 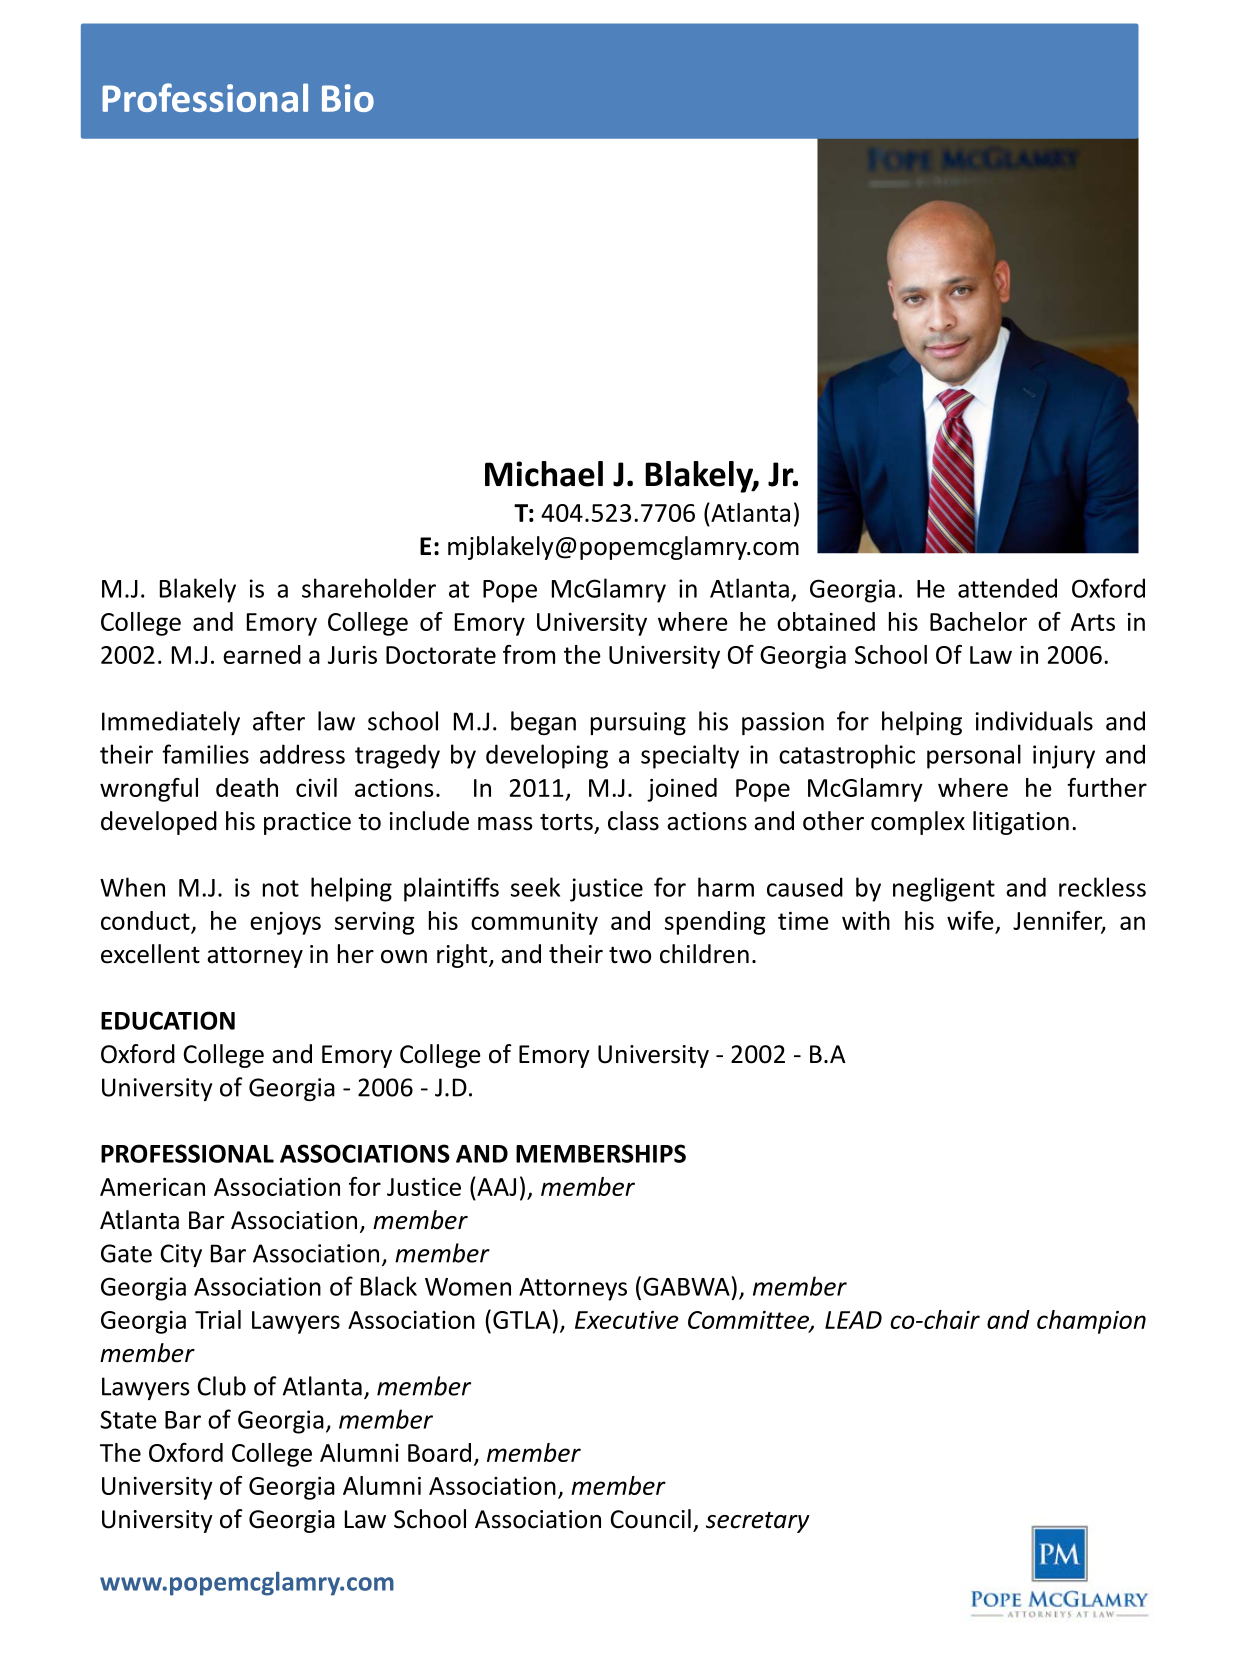 What do you see at coordinates (247, 787) in the screenshot?
I see `death` at bounding box center [247, 787].
